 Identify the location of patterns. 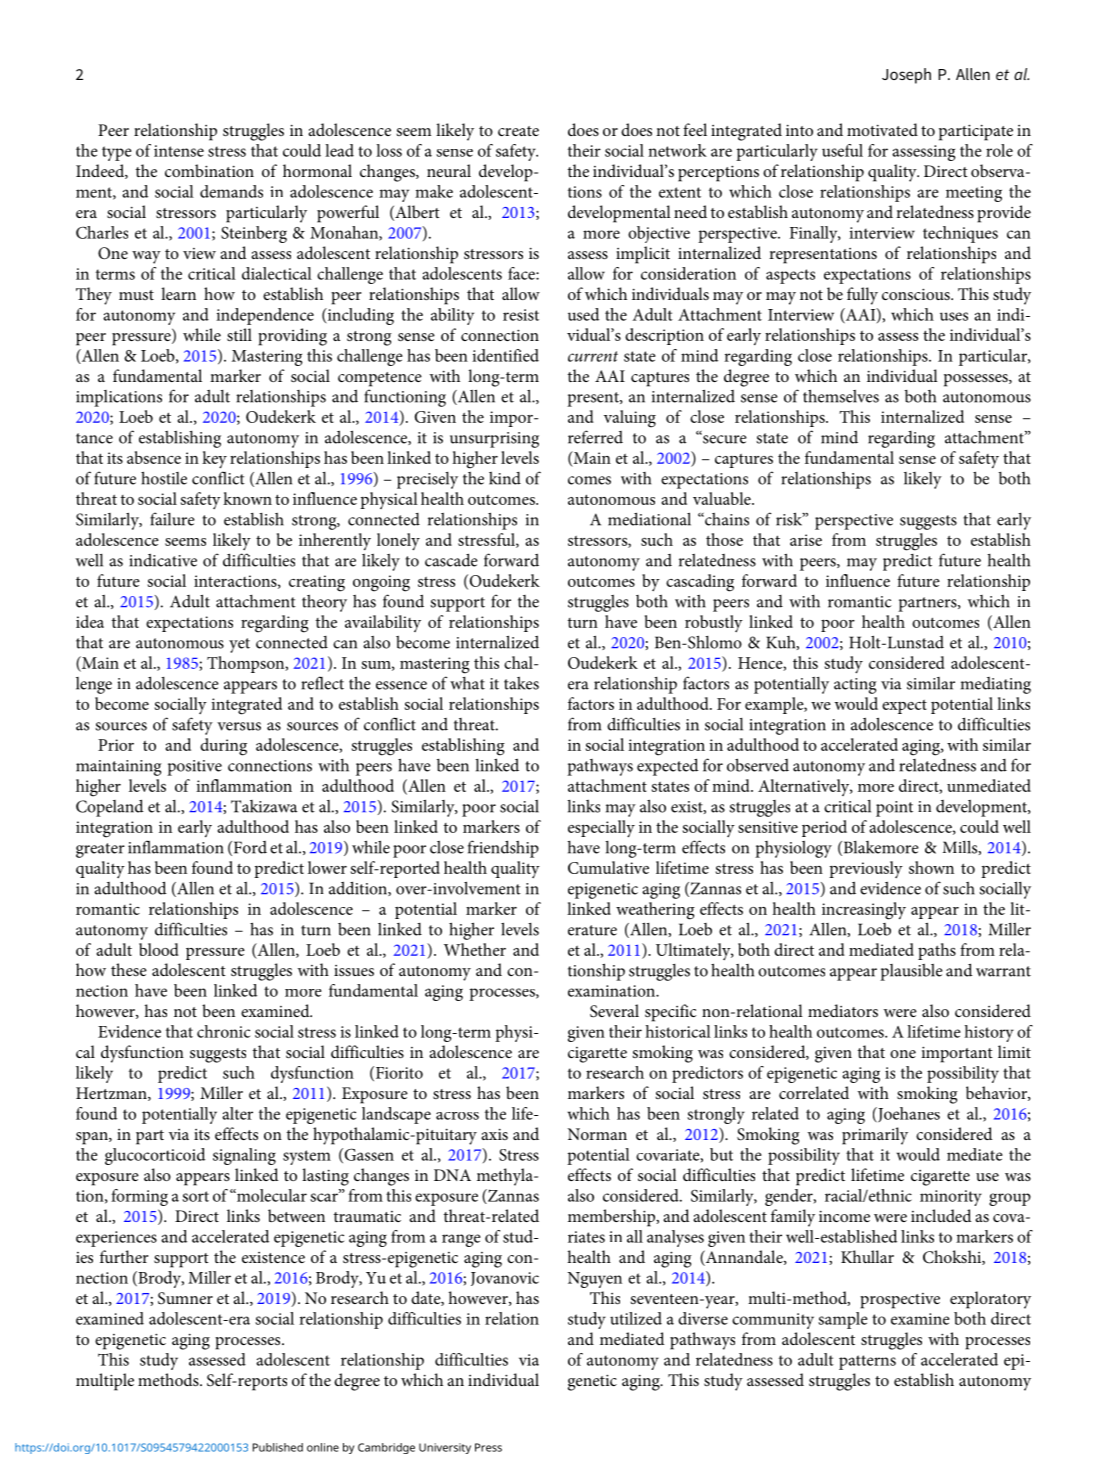
(867, 1362).
